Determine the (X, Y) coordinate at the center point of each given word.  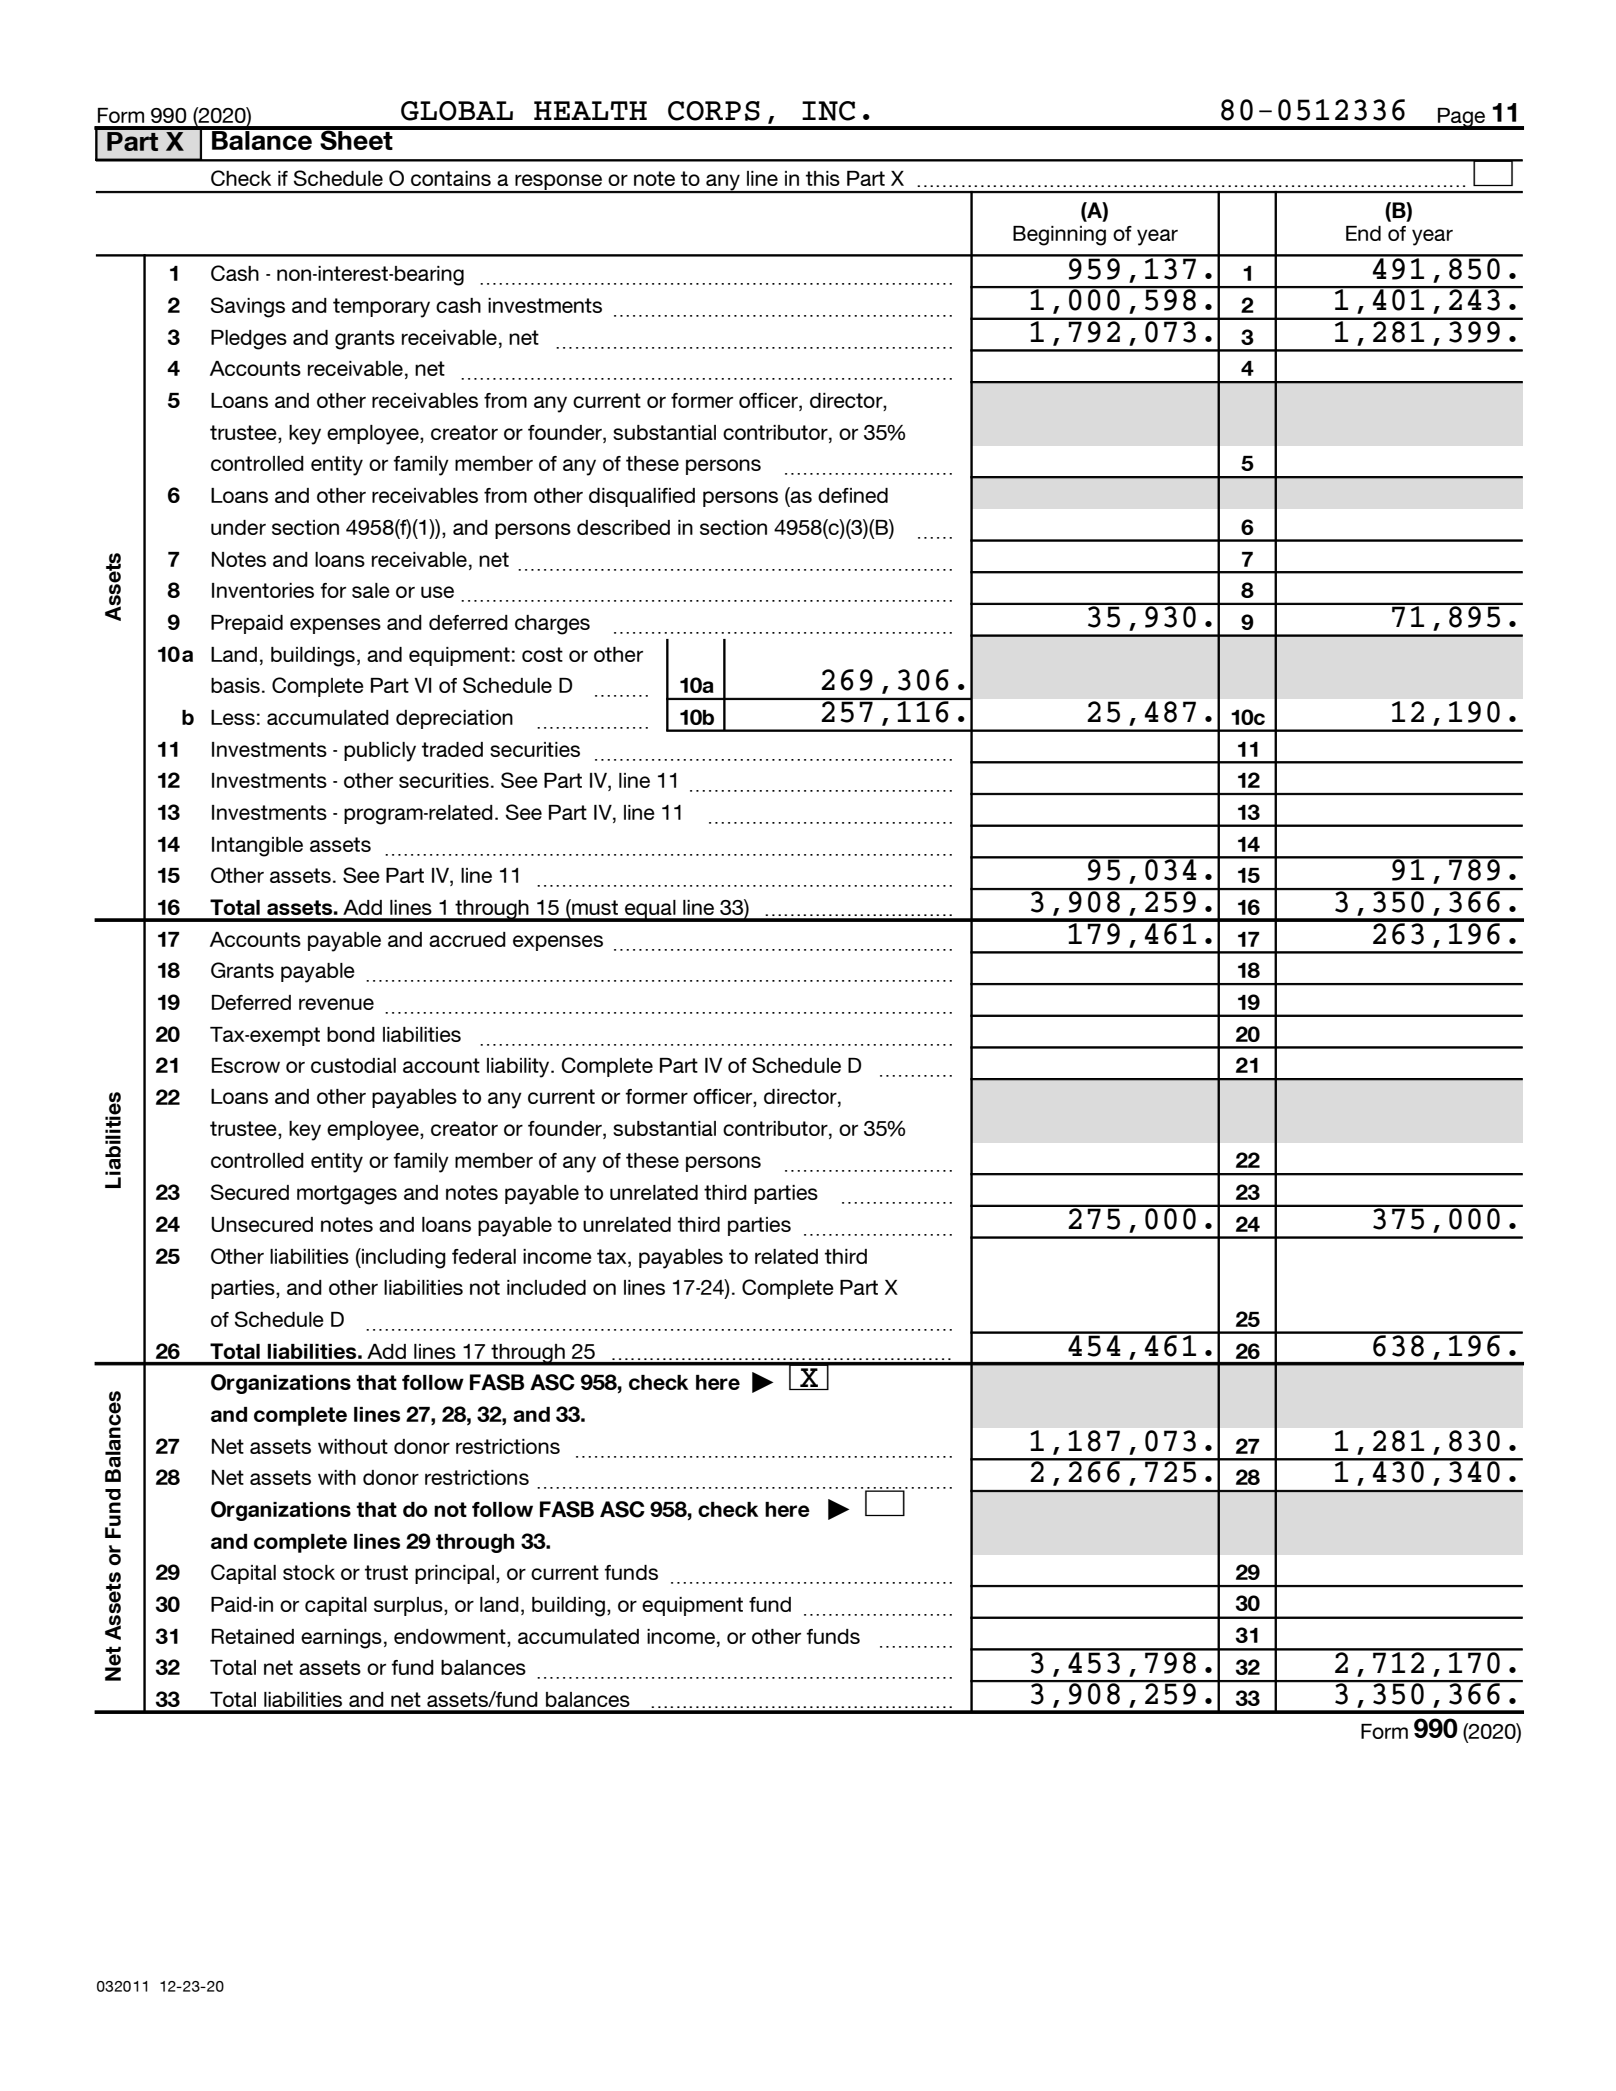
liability (519, 1068)
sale (371, 590)
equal (650, 910)
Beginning (1059, 236)
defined (853, 495)
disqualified (642, 497)
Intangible (257, 847)
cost (542, 654)
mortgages (347, 1195)
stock (309, 1572)
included (546, 1287)
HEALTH (590, 110)
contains (451, 178)
